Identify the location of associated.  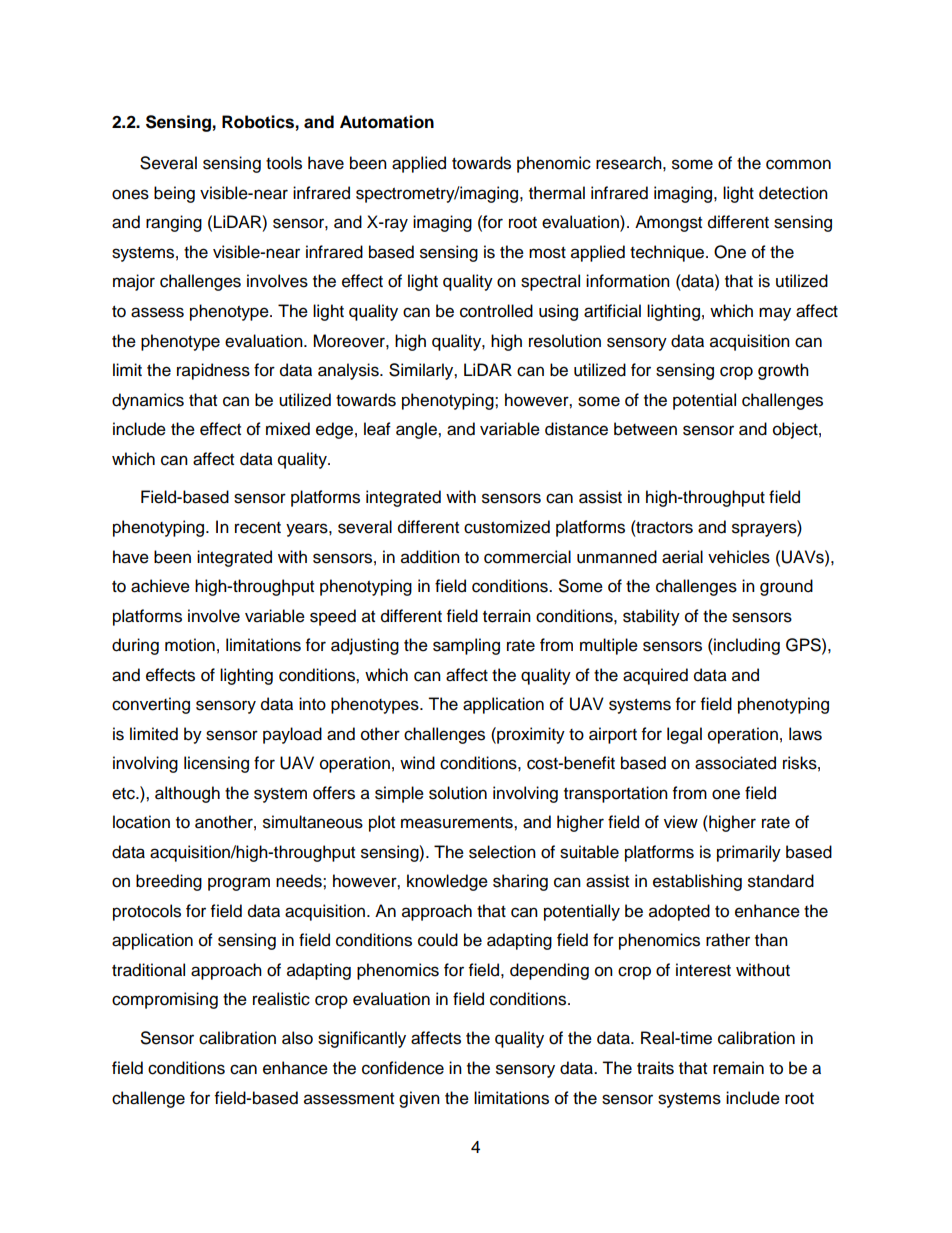
(735, 763).
